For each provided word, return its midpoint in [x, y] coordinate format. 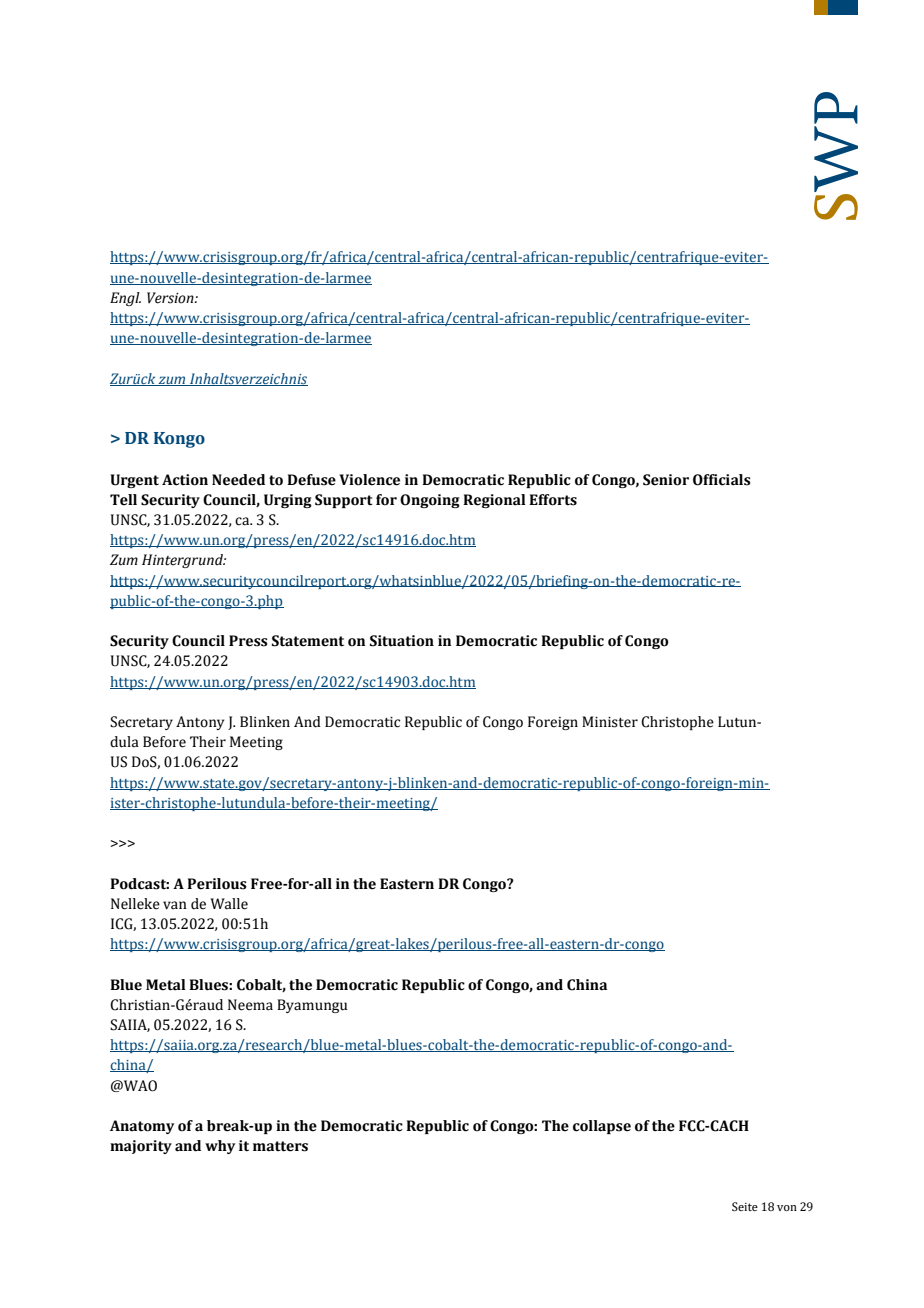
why [220, 1147]
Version [171, 298]
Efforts [553, 500]
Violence [369, 480]
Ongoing [430, 501]
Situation [402, 641]
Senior [666, 480]
